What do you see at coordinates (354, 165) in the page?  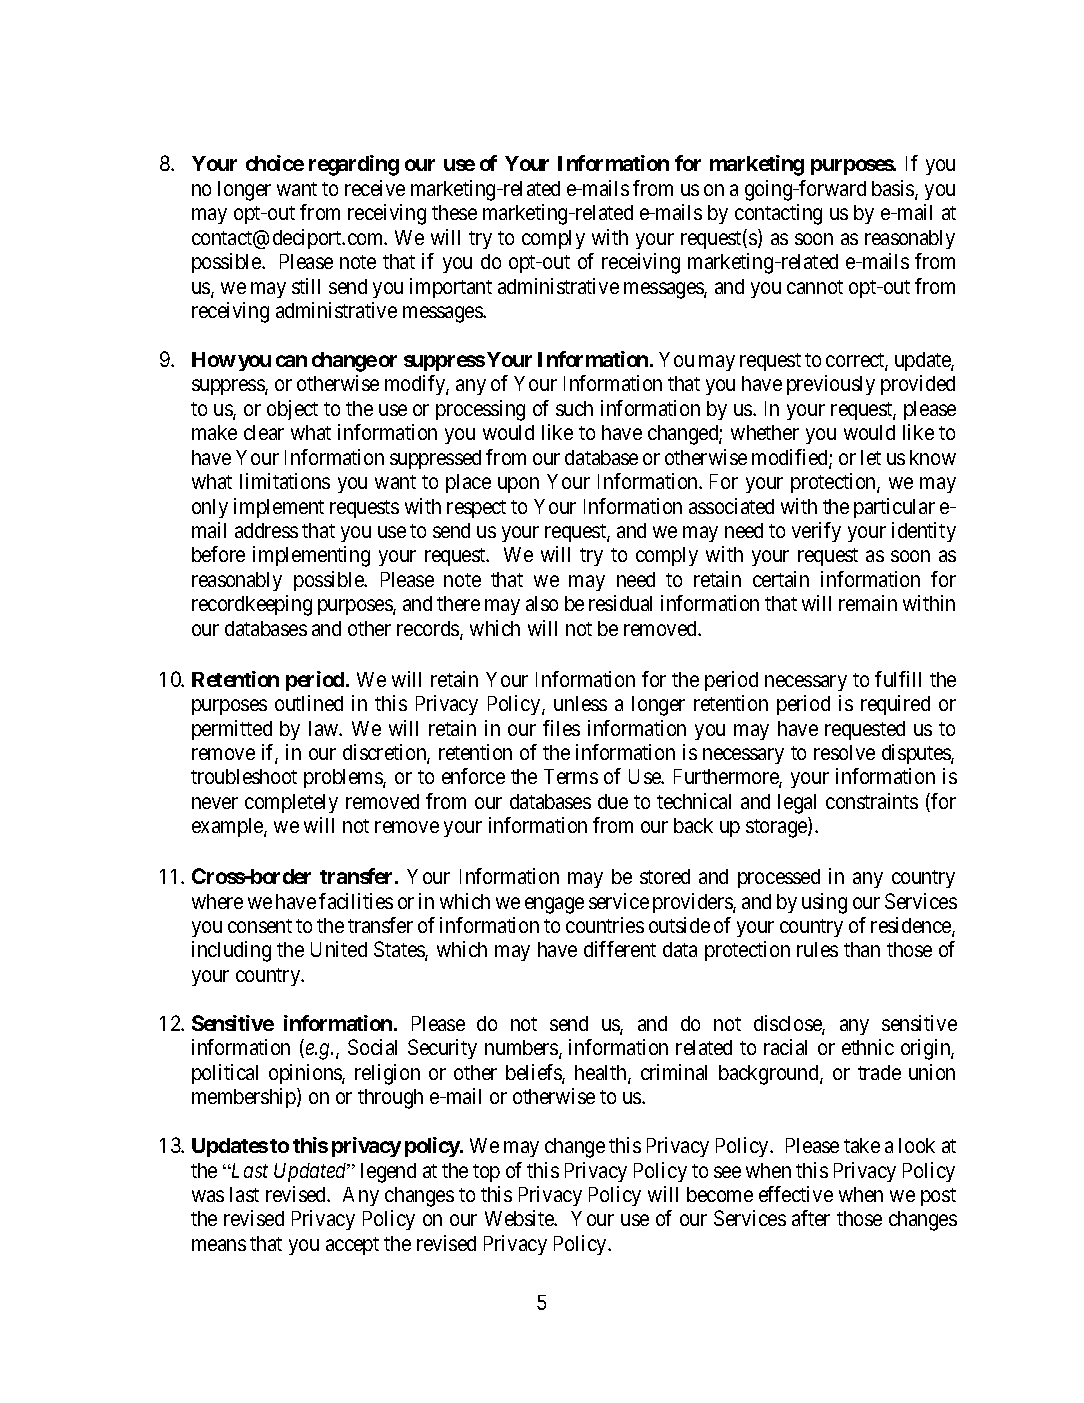 I see `regarding` at bounding box center [354, 165].
